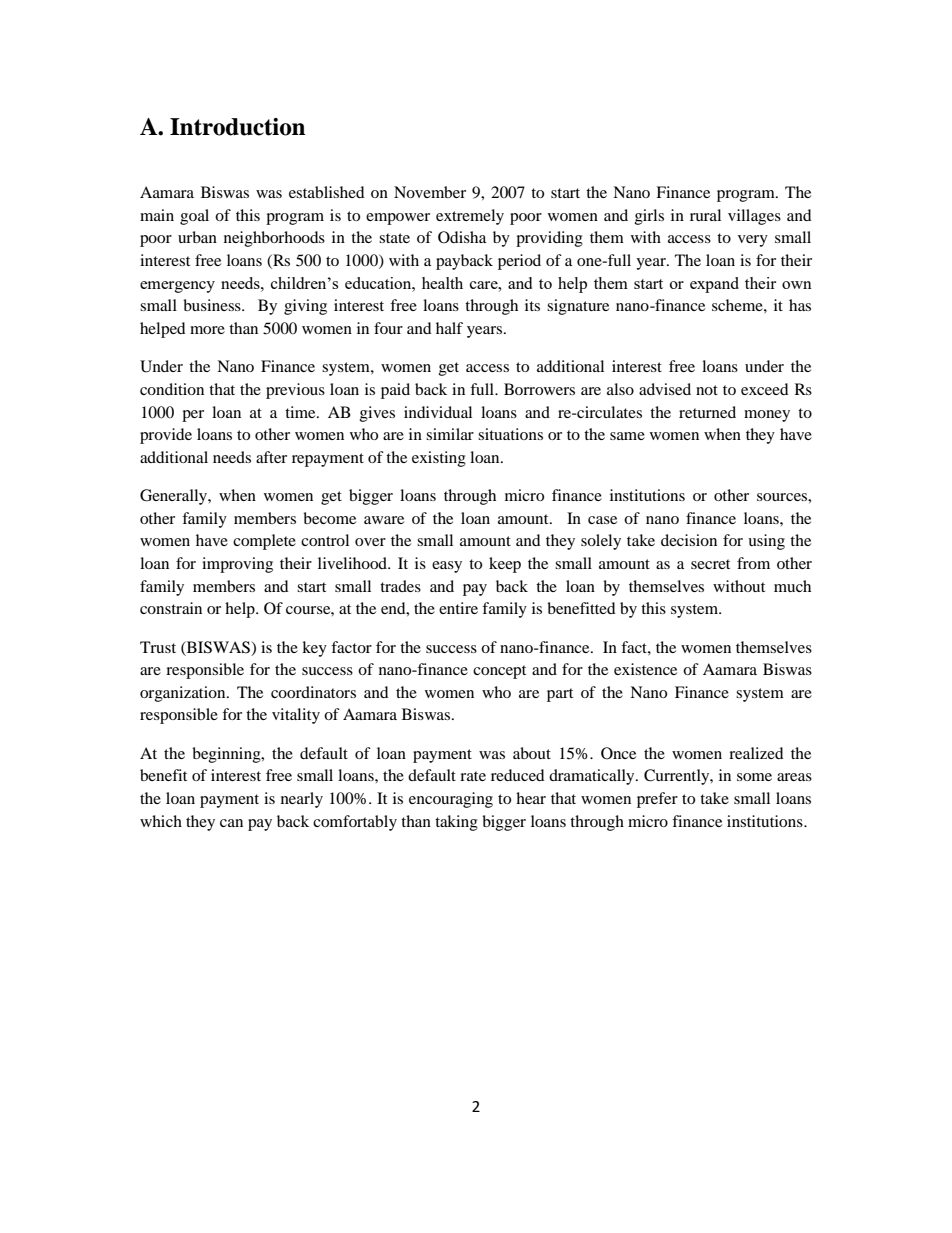 This page has height=1233, width=952. I want to click on existing, so click(439, 459).
